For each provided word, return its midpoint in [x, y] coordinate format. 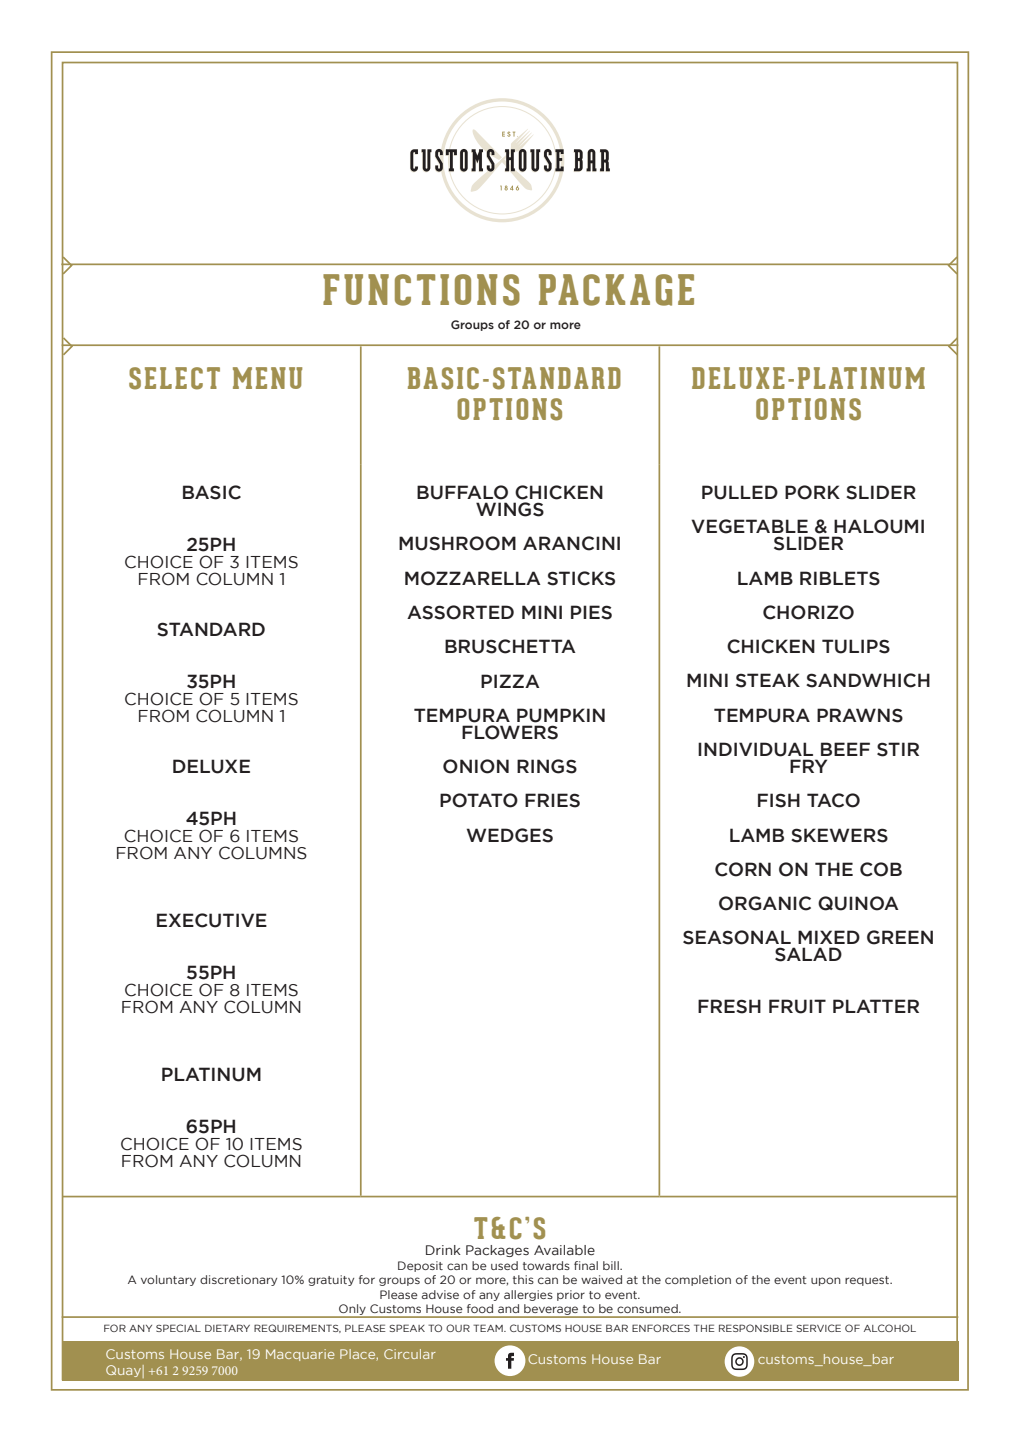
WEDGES [510, 835]
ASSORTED [460, 612]
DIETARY [227, 1328]
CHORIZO [808, 612]
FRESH [729, 1006]
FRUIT [797, 1006]
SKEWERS [839, 835]
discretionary [238, 1280]
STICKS [581, 578]
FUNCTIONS [421, 290]
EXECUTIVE [212, 920]
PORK [812, 492]
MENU [267, 378]
